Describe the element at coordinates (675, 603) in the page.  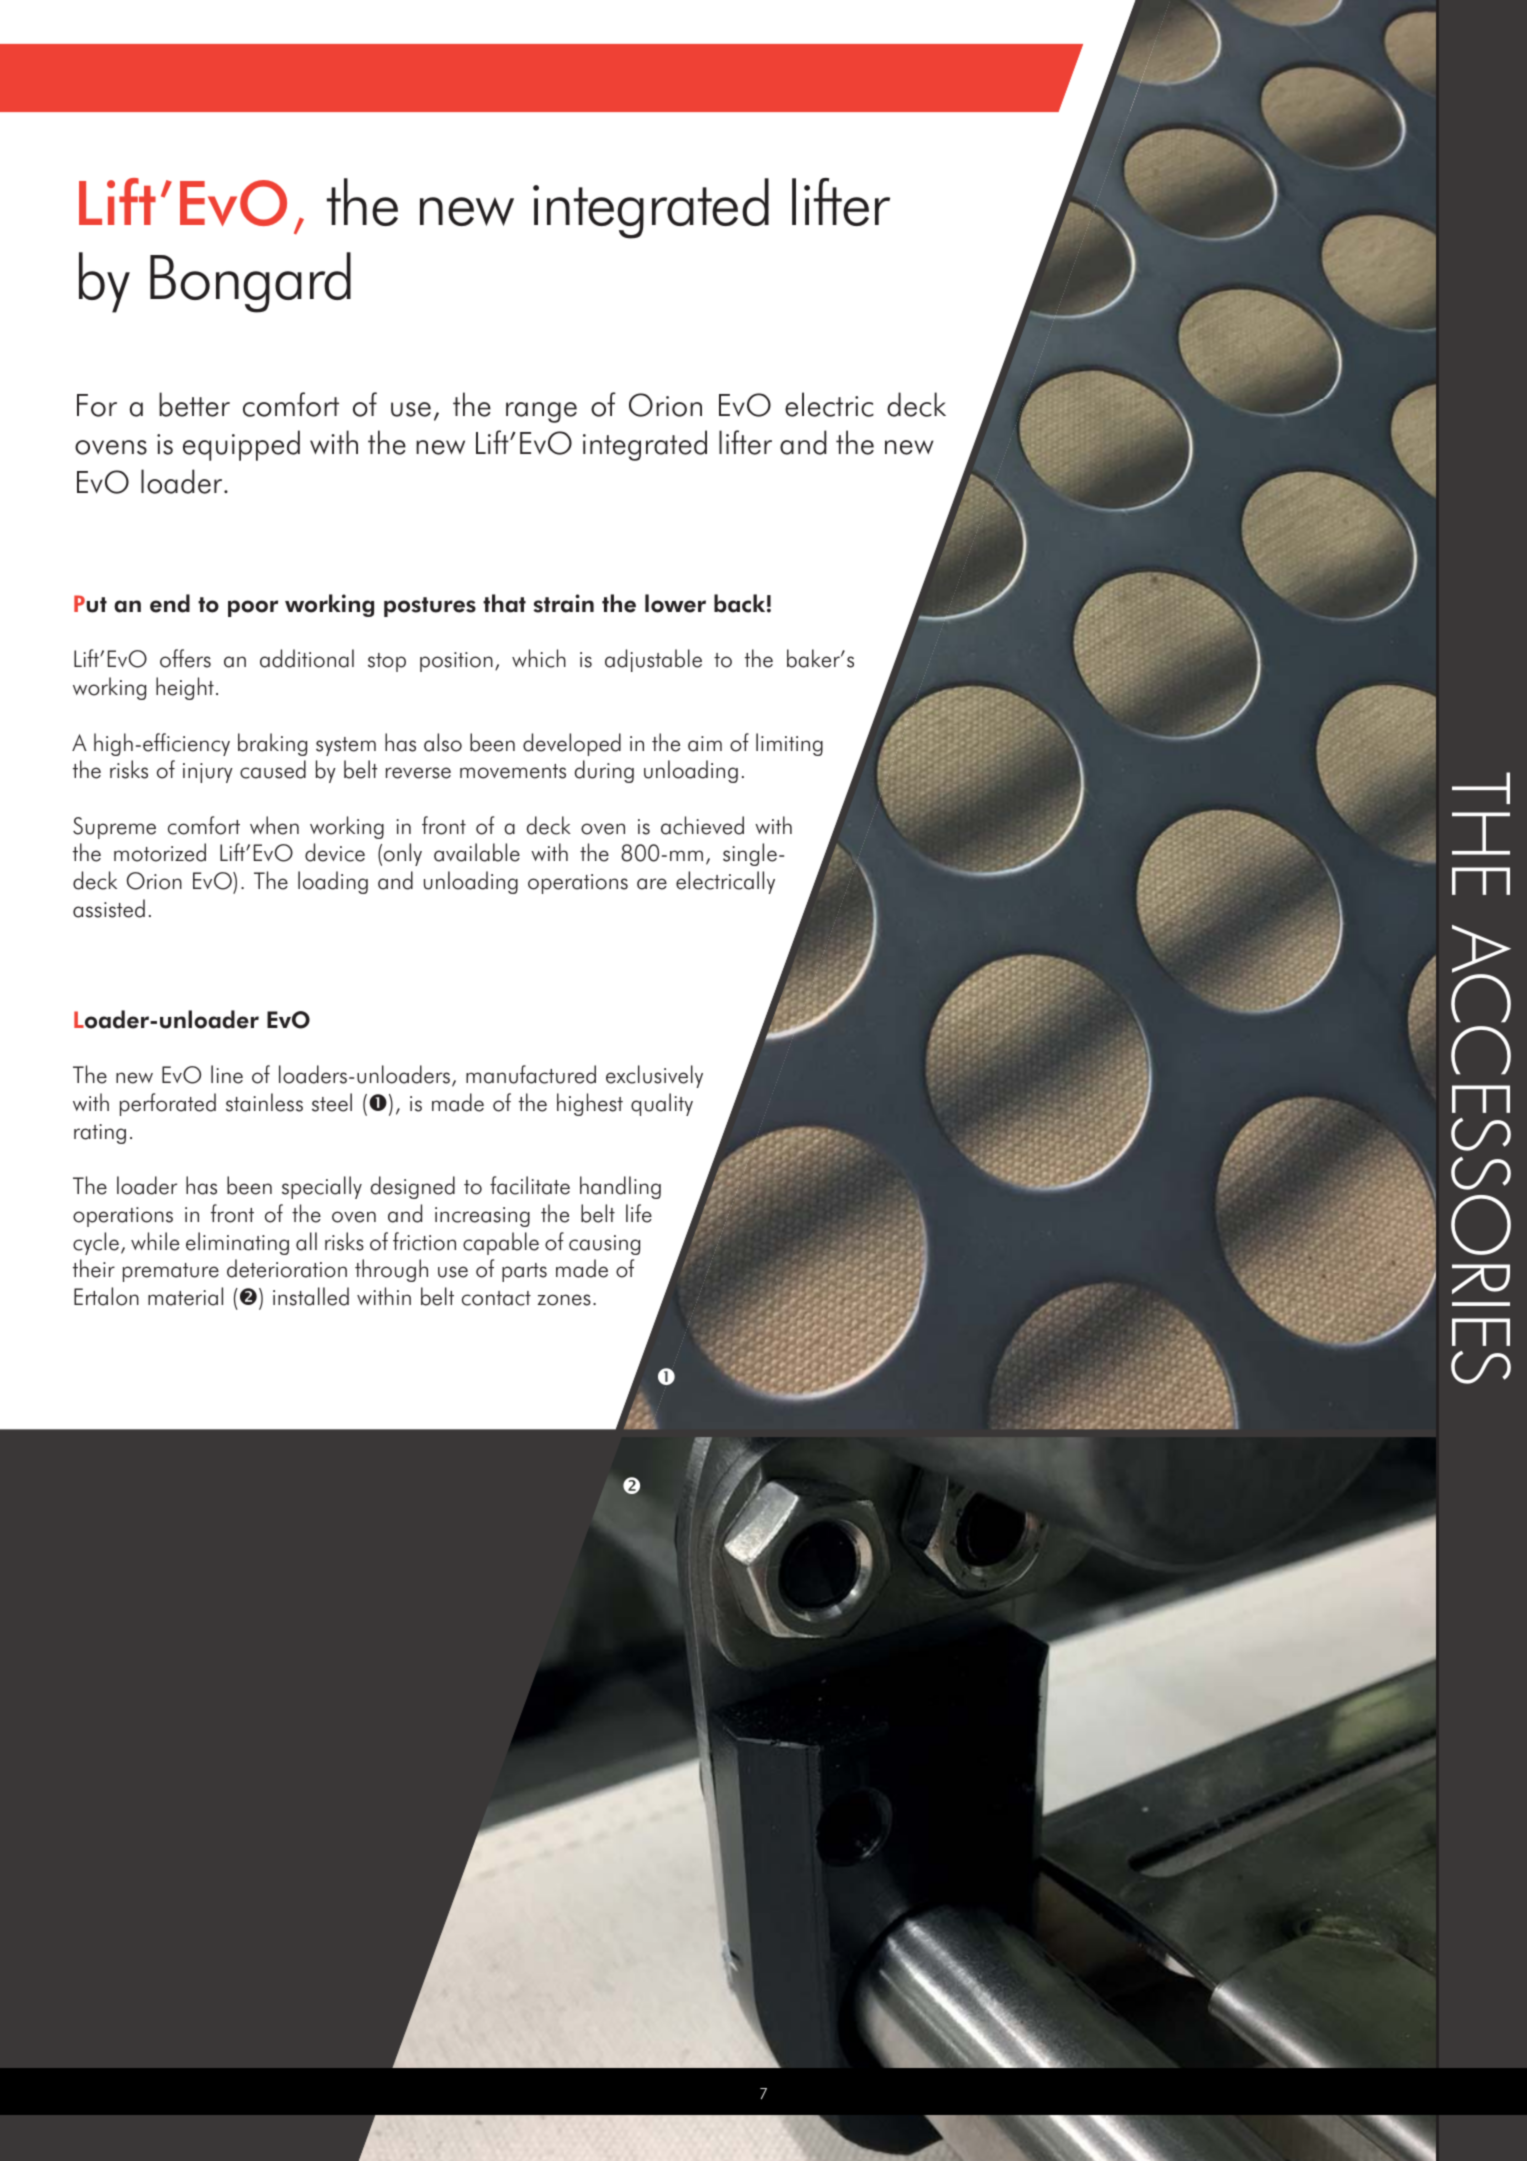
I see `lower` at that location.
